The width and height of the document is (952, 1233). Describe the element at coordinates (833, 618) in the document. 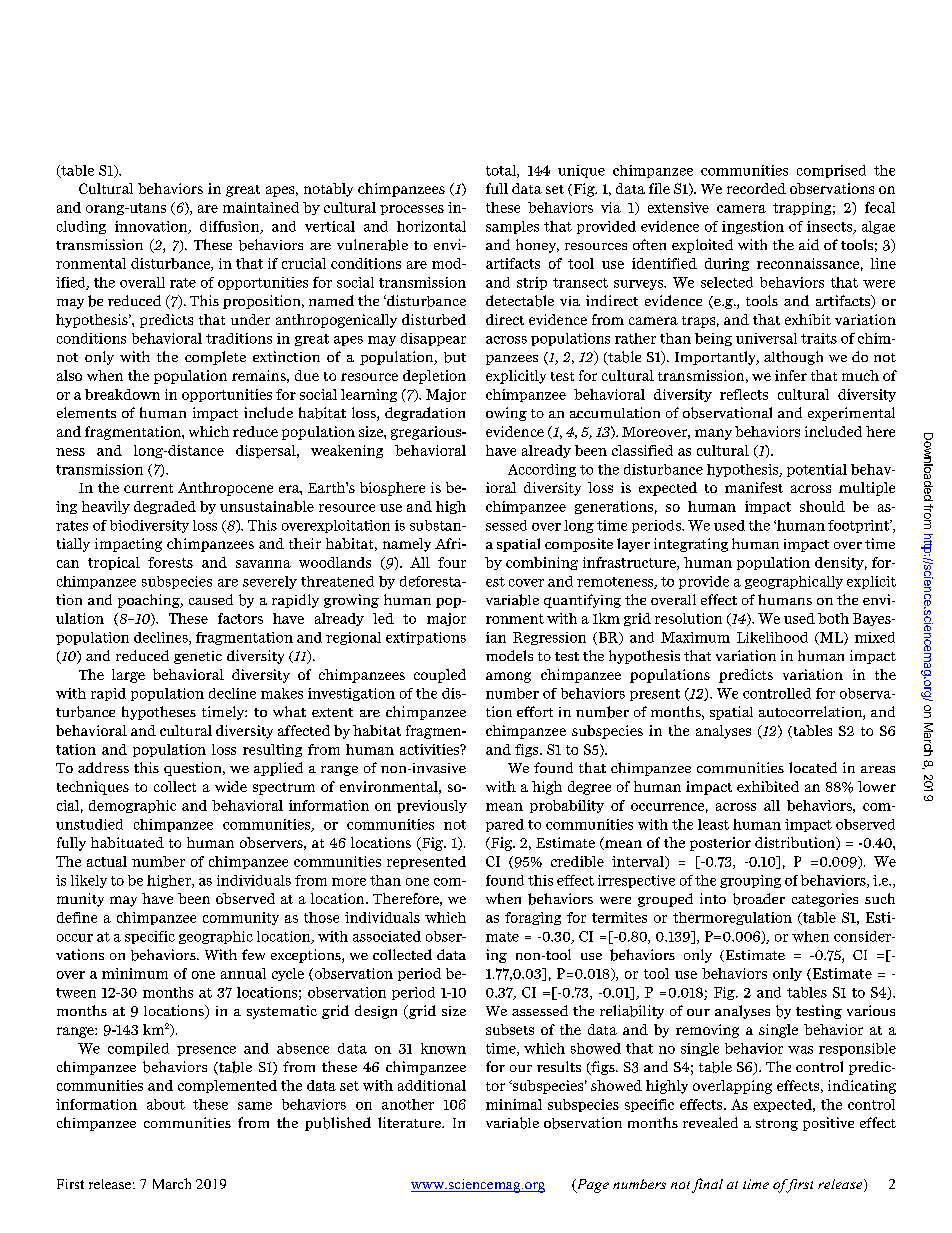

I see `both` at that location.
